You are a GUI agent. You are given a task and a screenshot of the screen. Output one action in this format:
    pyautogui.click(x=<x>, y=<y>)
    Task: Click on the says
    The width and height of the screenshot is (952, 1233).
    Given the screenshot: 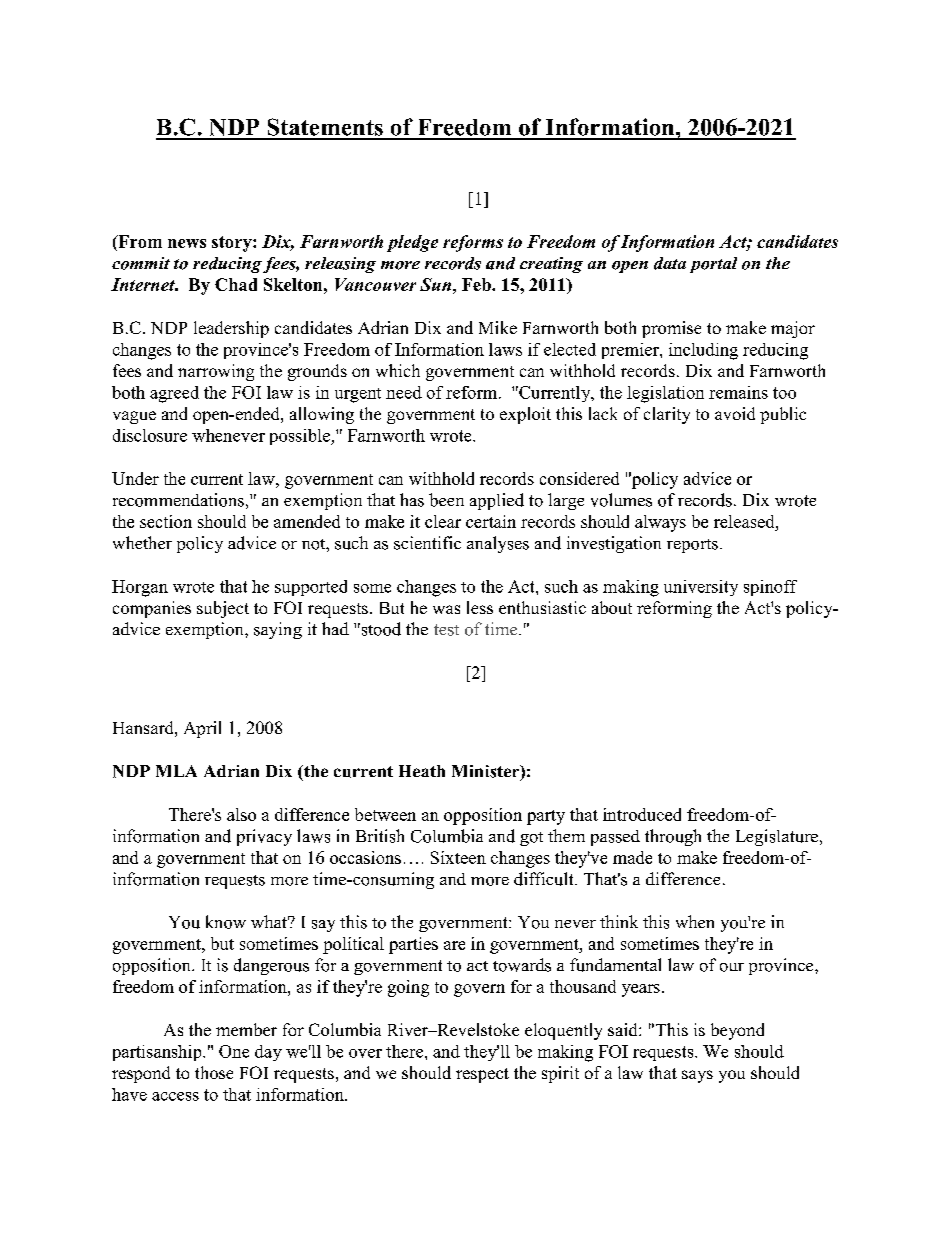 What is the action you would take?
    pyautogui.click(x=697, y=1076)
